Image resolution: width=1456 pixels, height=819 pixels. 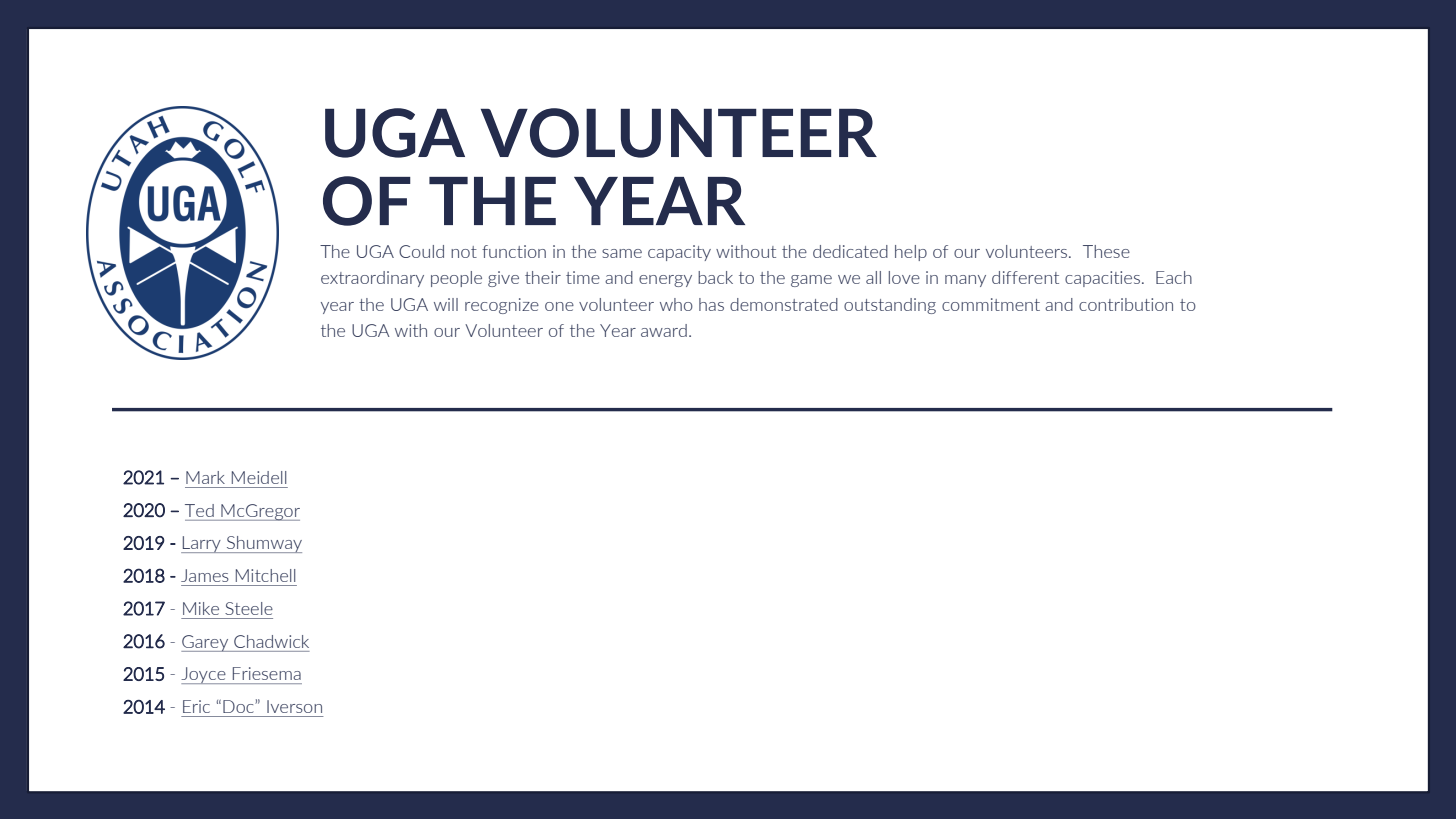 What do you see at coordinates (263, 544) in the image?
I see `Shumway` at bounding box center [263, 544].
